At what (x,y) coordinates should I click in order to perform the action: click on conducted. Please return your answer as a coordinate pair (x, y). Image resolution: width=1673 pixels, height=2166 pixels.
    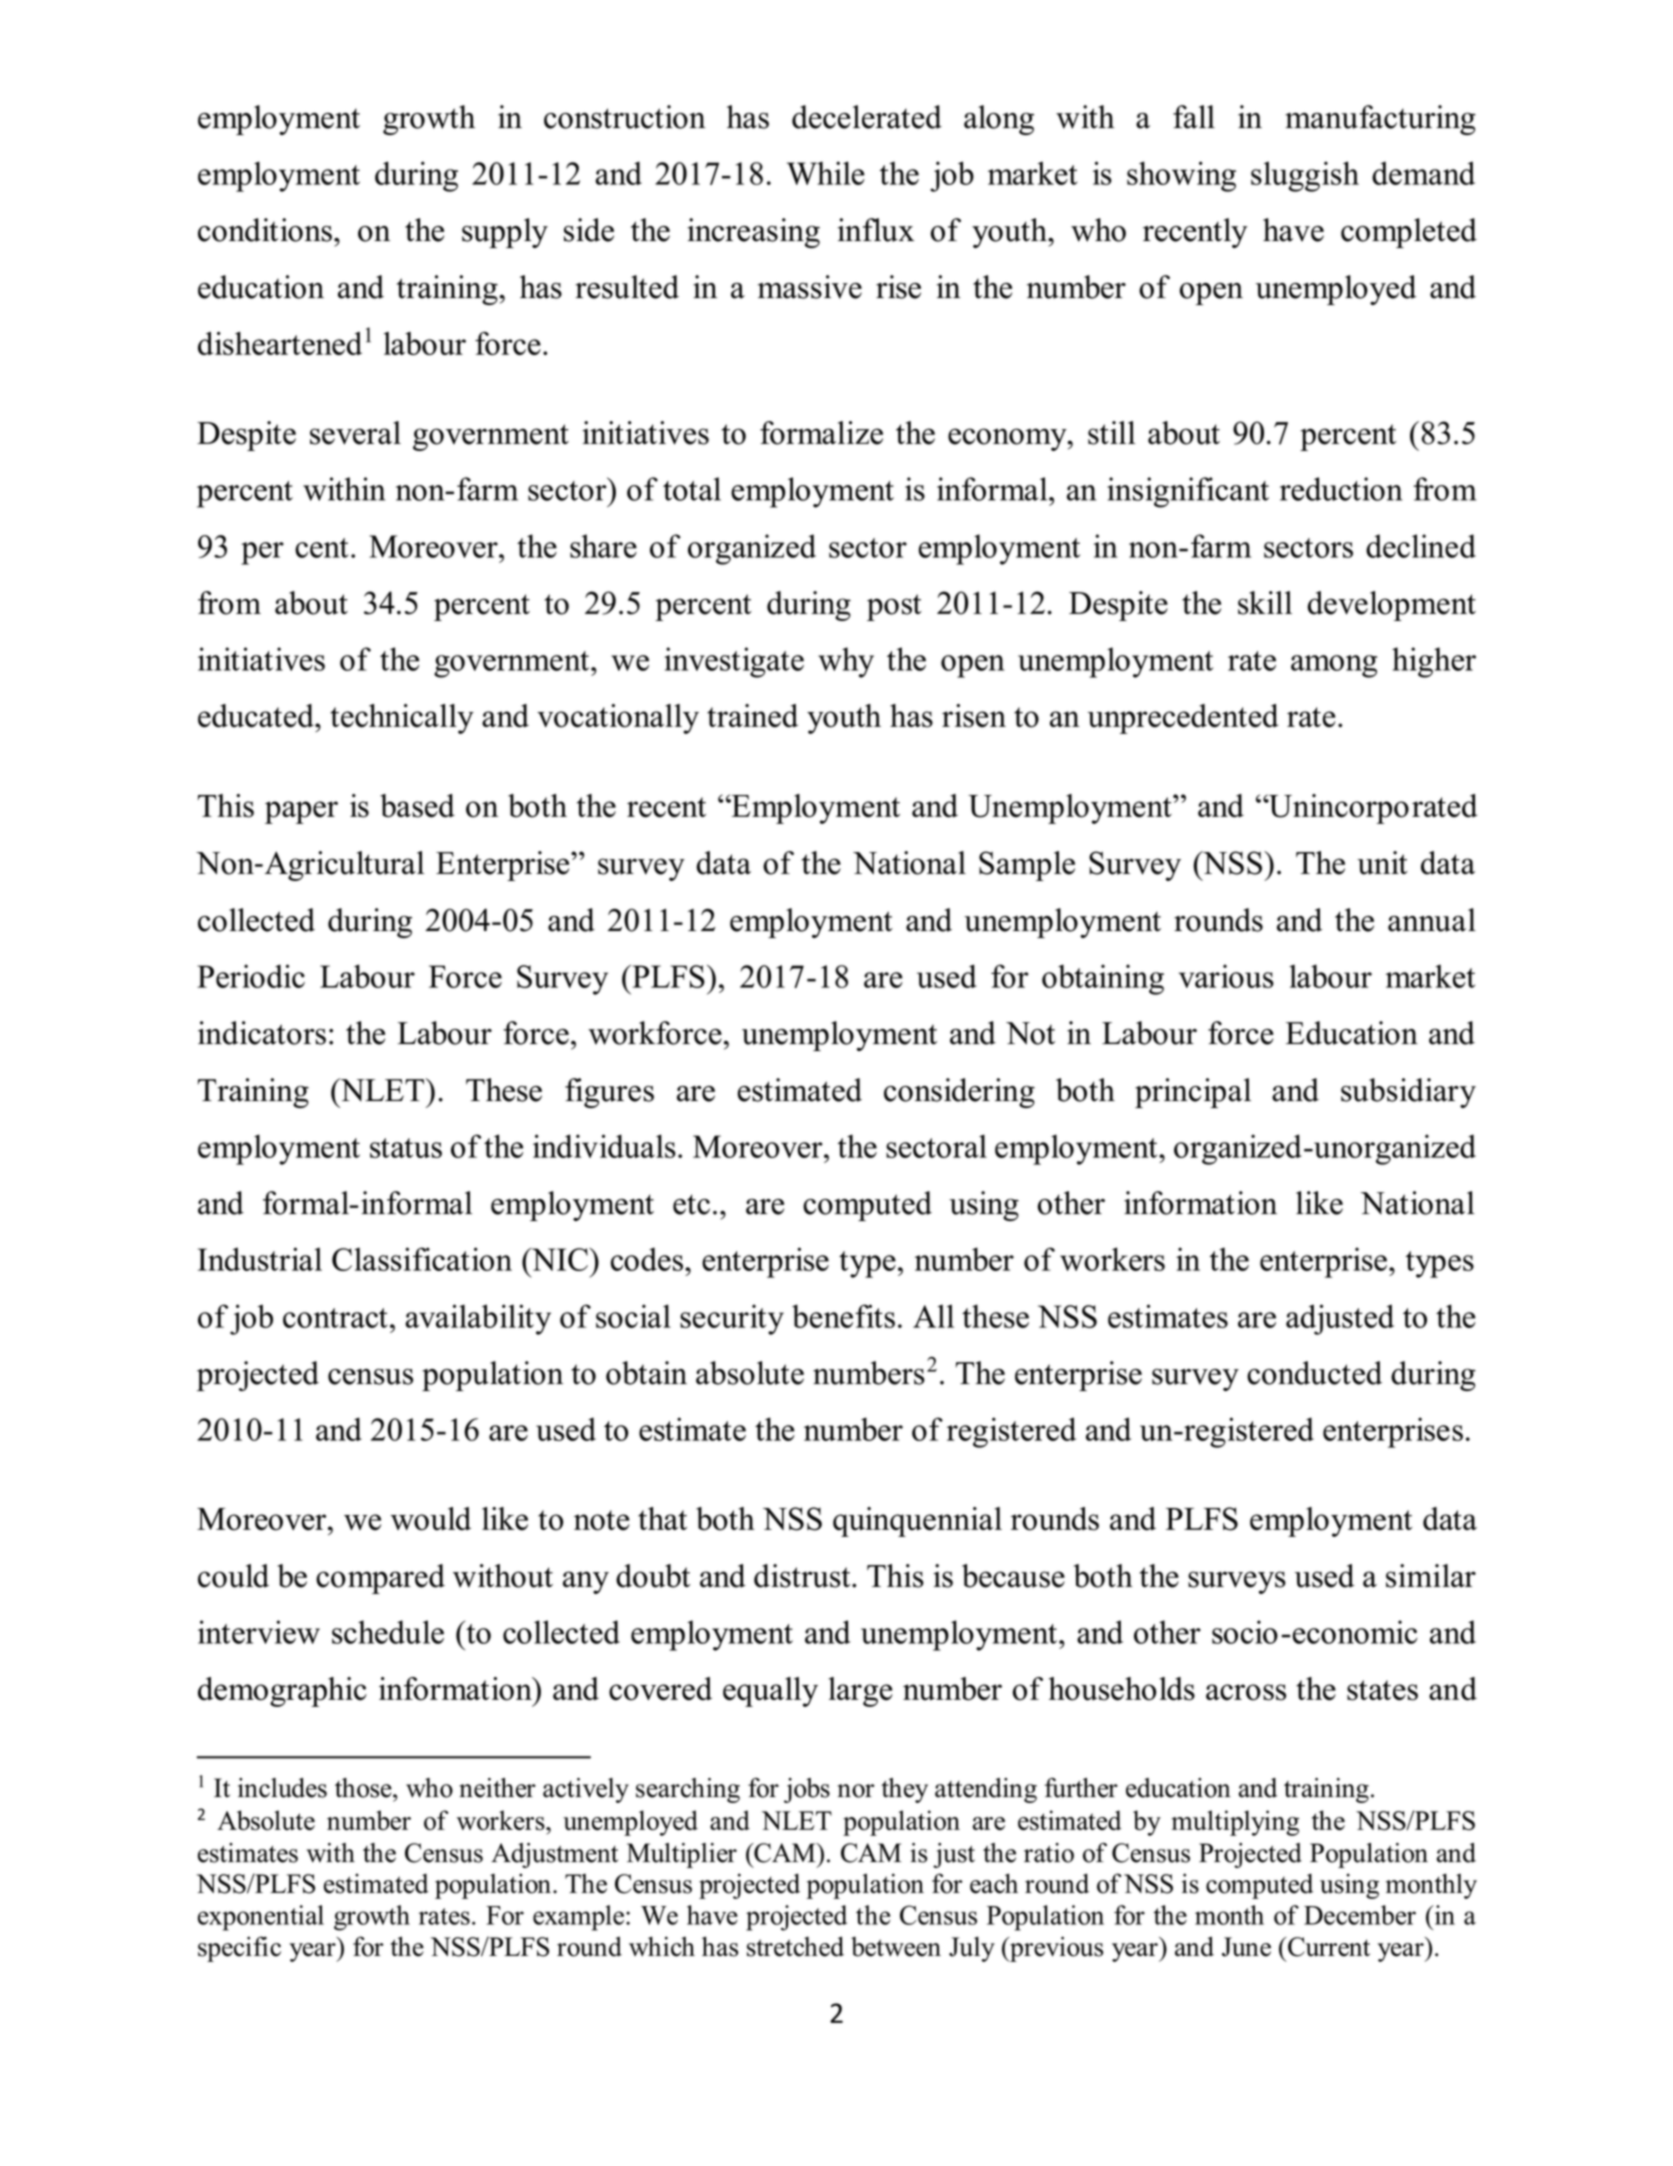
    Looking at the image, I should click on (1314, 1373).
